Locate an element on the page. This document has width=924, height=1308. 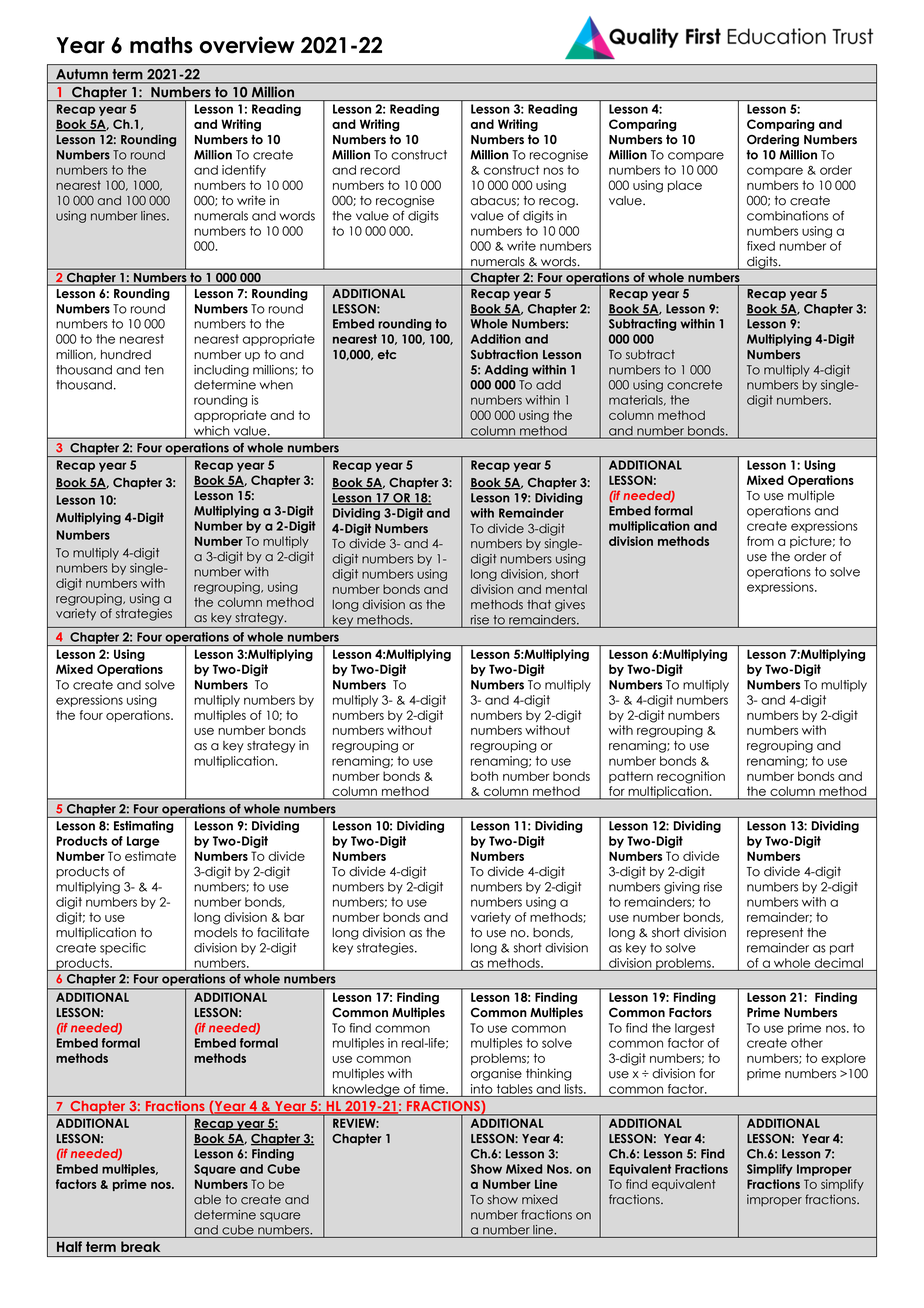
pattern is located at coordinates (631, 777).
